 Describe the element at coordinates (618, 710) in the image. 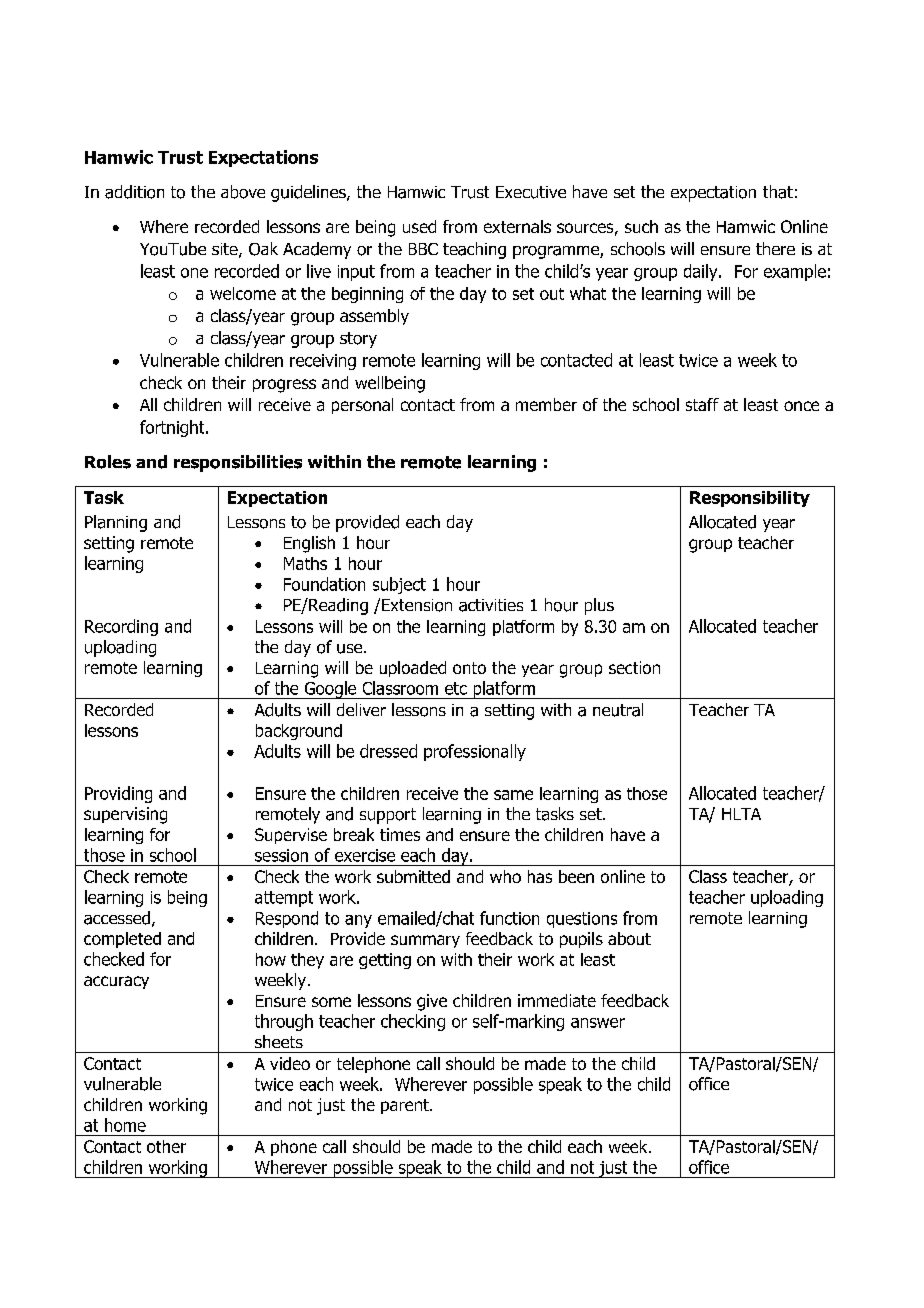

I see `neutral` at that location.
